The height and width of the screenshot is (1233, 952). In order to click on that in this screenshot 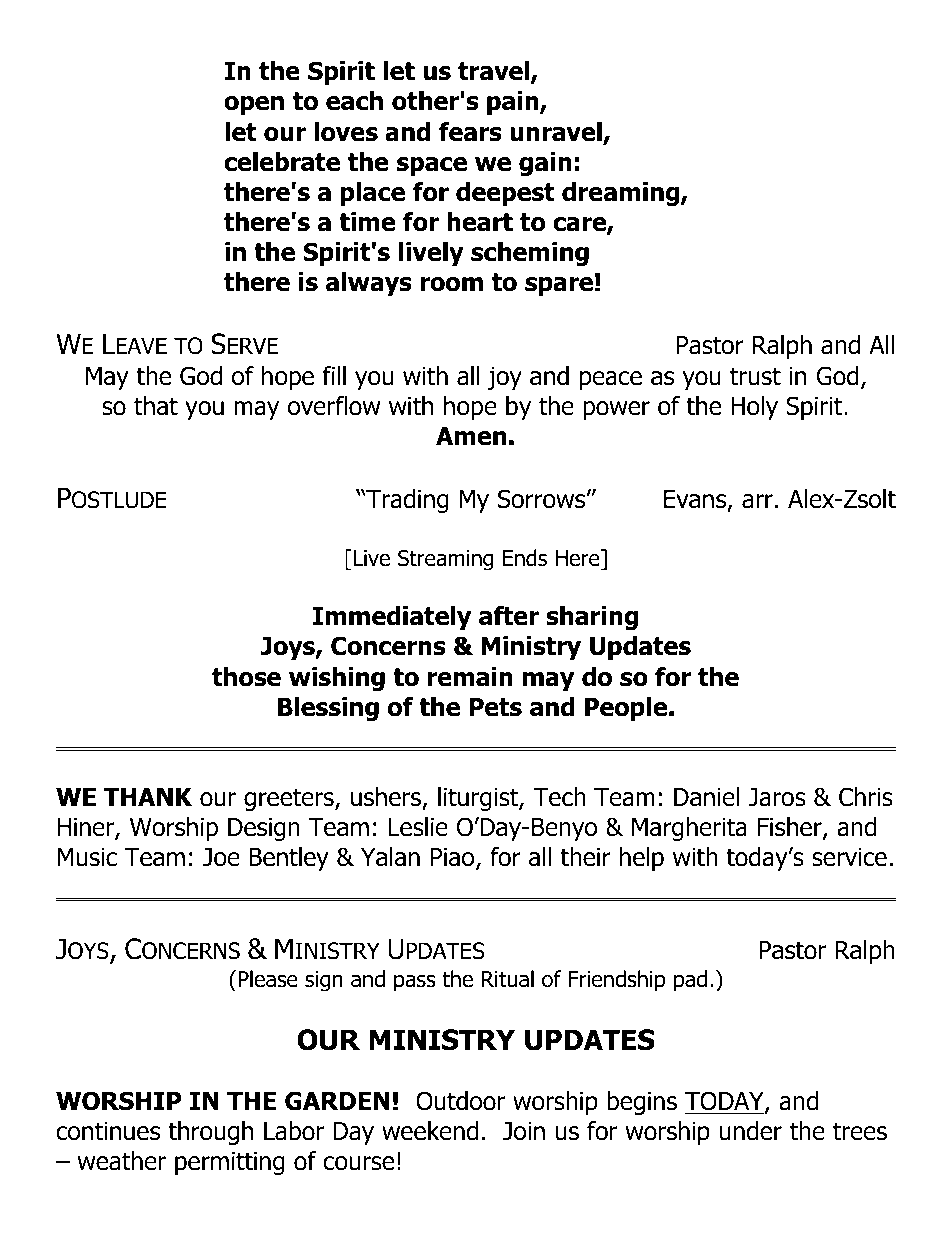, I will do `click(156, 406)`.
